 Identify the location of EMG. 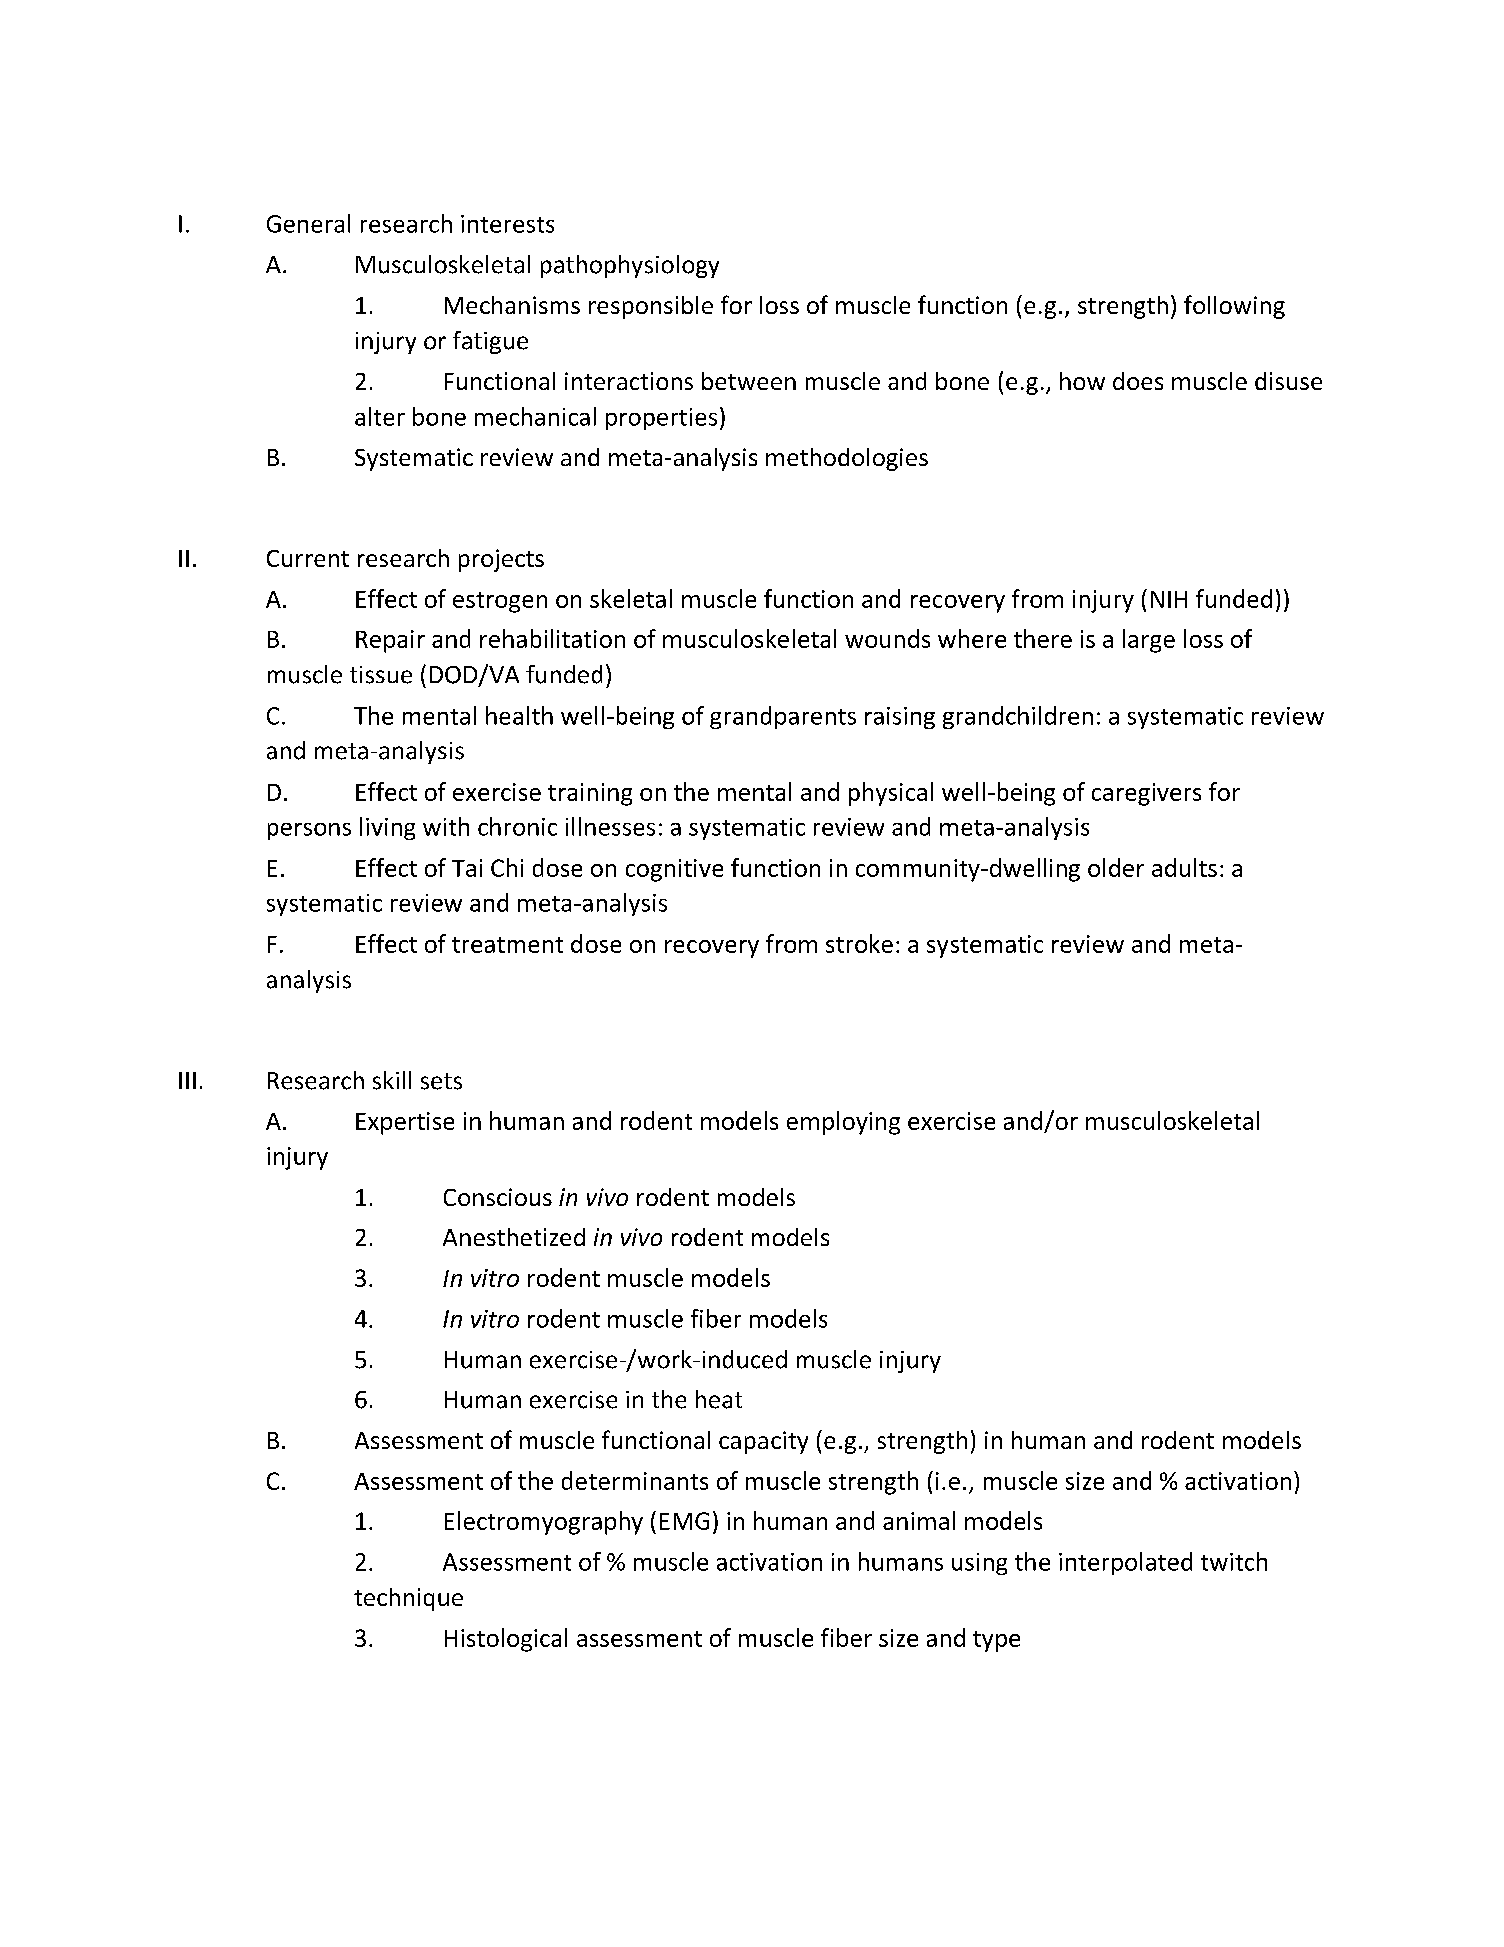
(684, 1521).
